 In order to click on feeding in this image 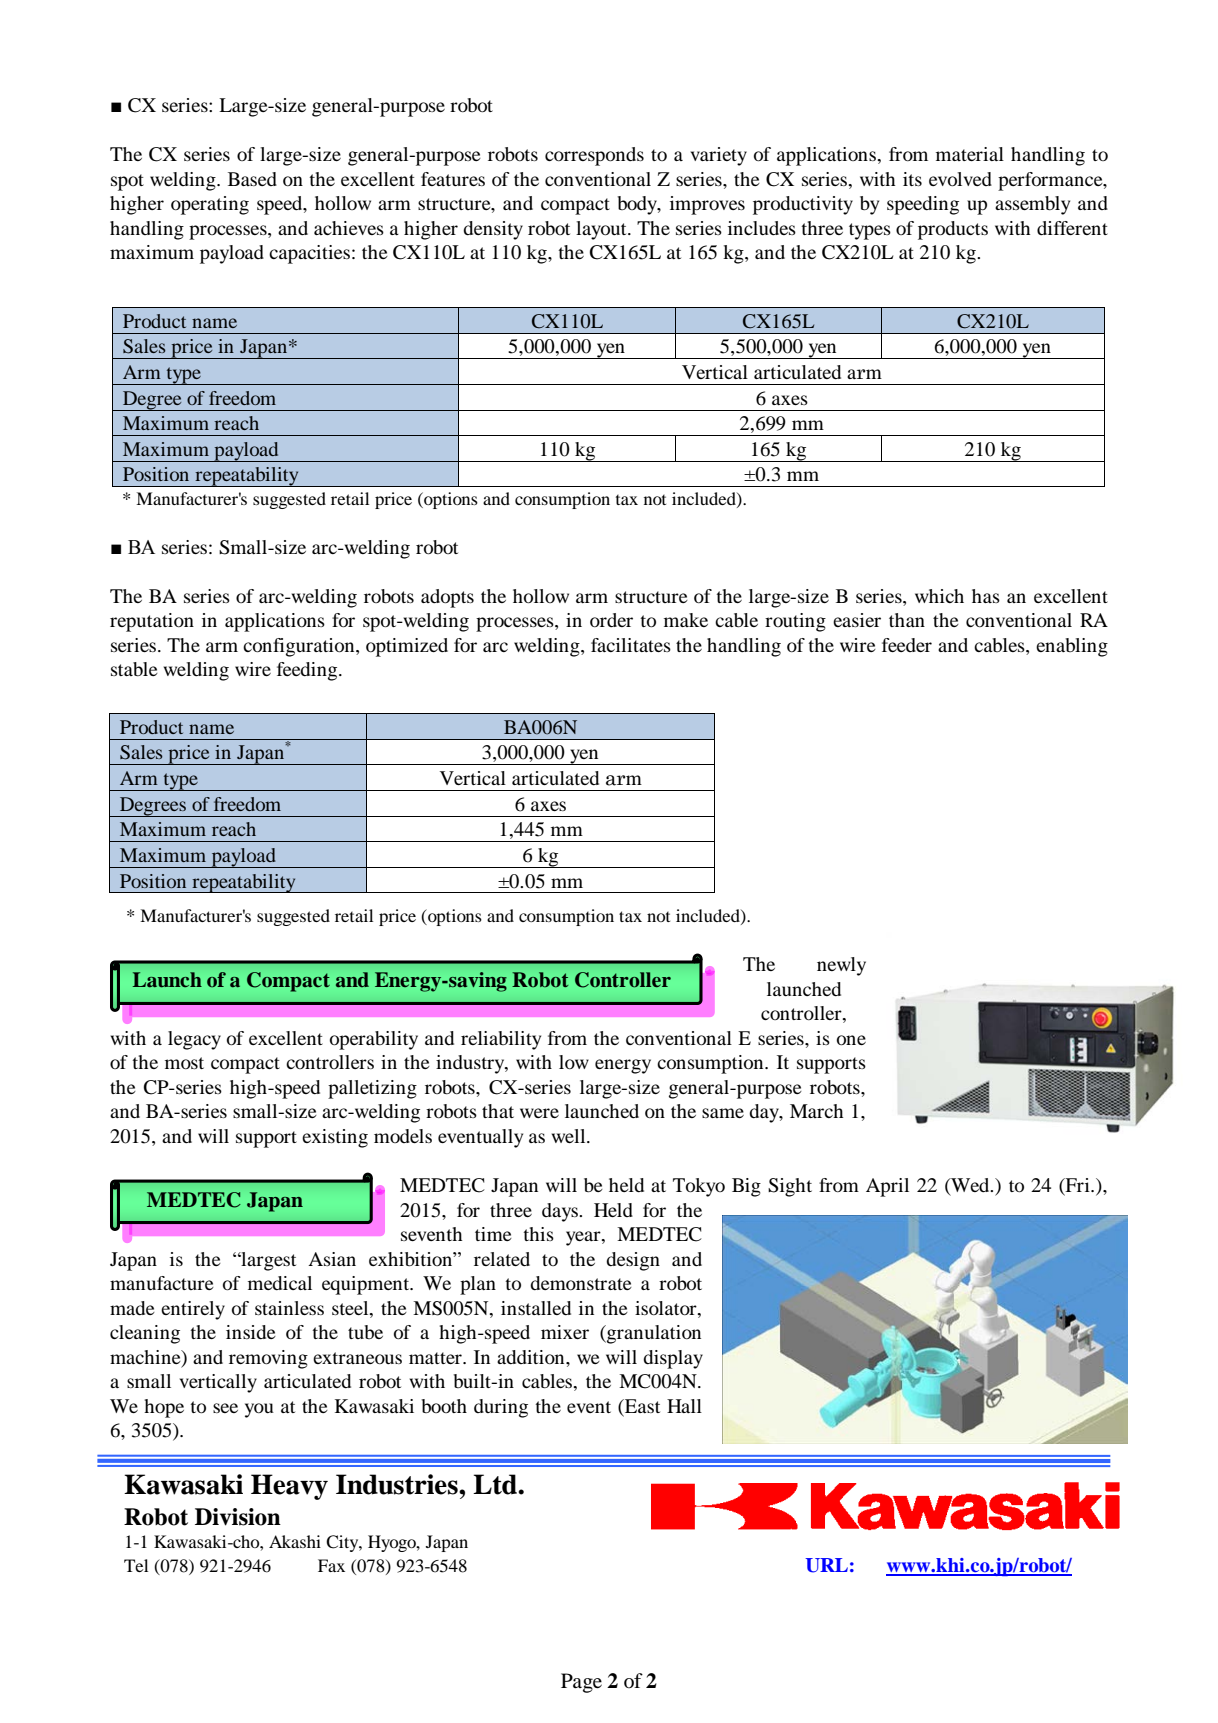, I will do `click(308, 671)`.
